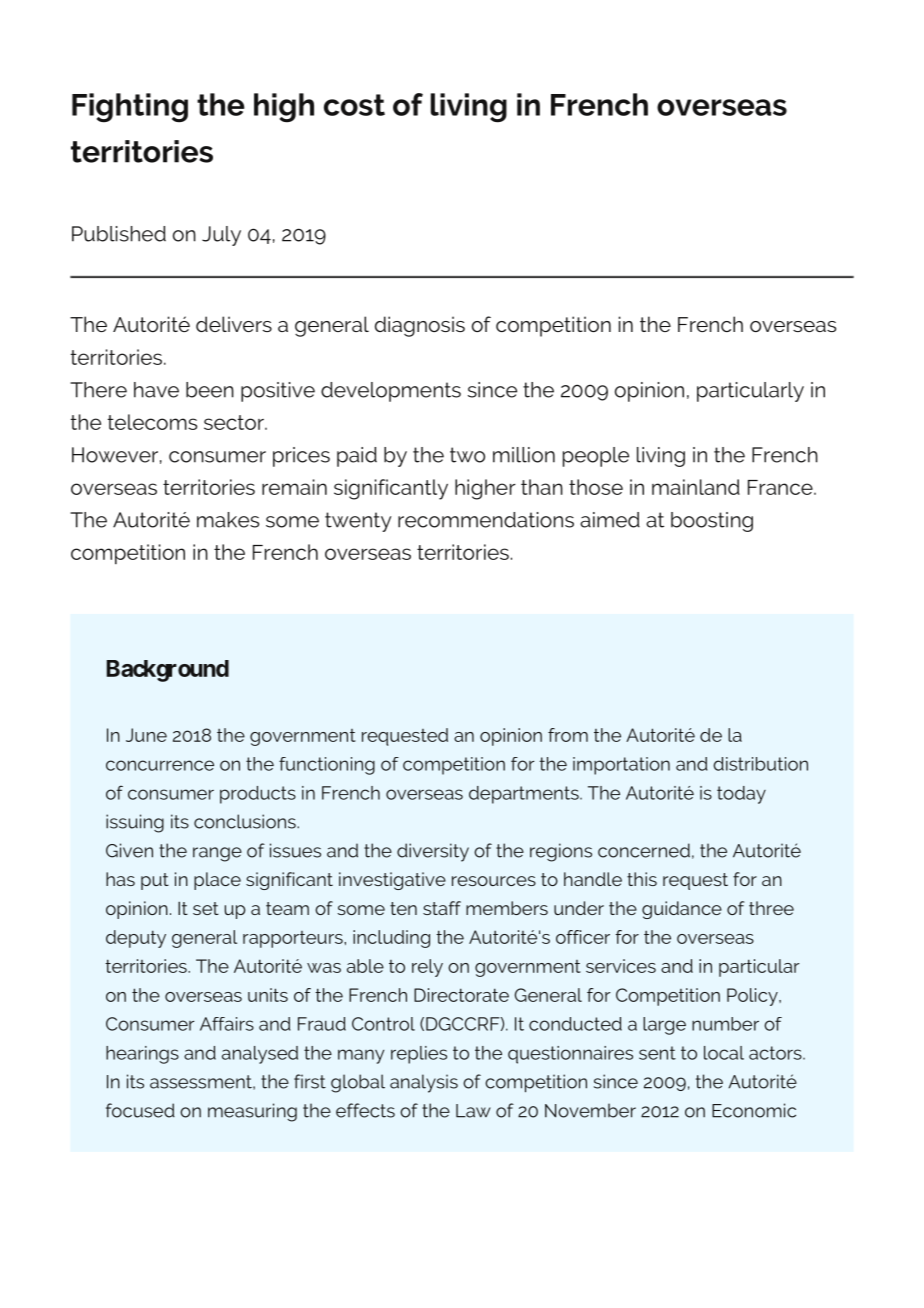 This screenshot has height=1308, width=924. I want to click on local, so click(724, 1053).
